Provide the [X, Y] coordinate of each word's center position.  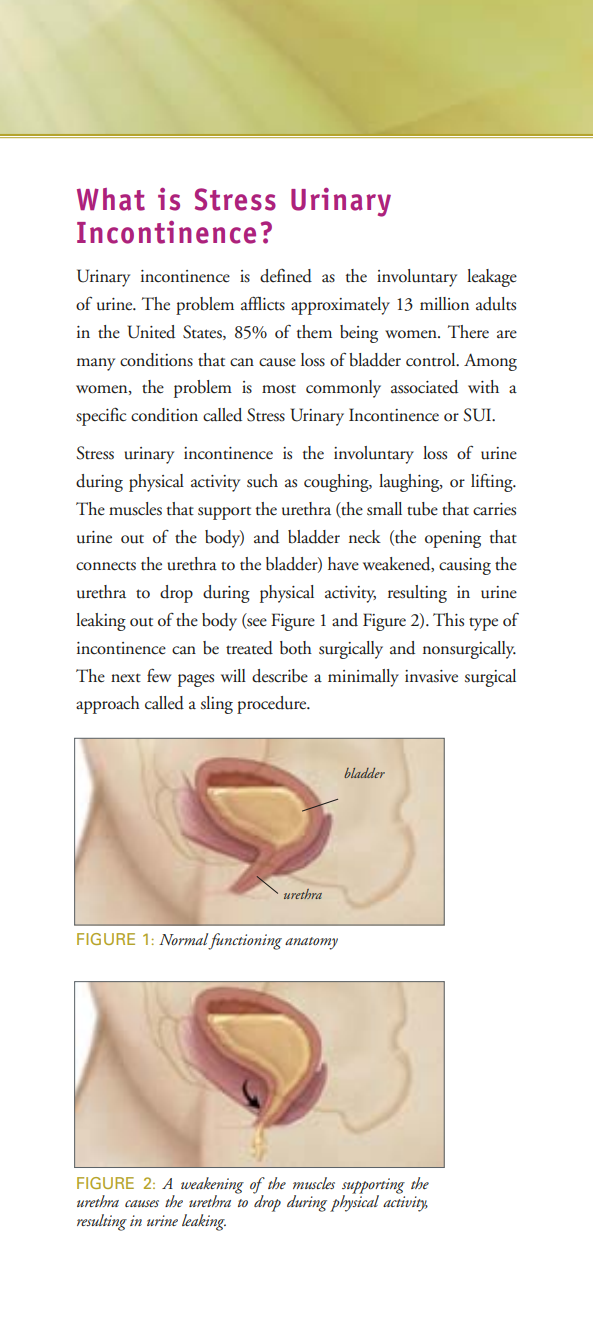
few [159, 675]
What [111, 199]
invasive [431, 676]
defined [286, 276]
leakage [492, 278]
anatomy [311, 943]
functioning [245, 941]
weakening [212, 1186]
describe [280, 676]
